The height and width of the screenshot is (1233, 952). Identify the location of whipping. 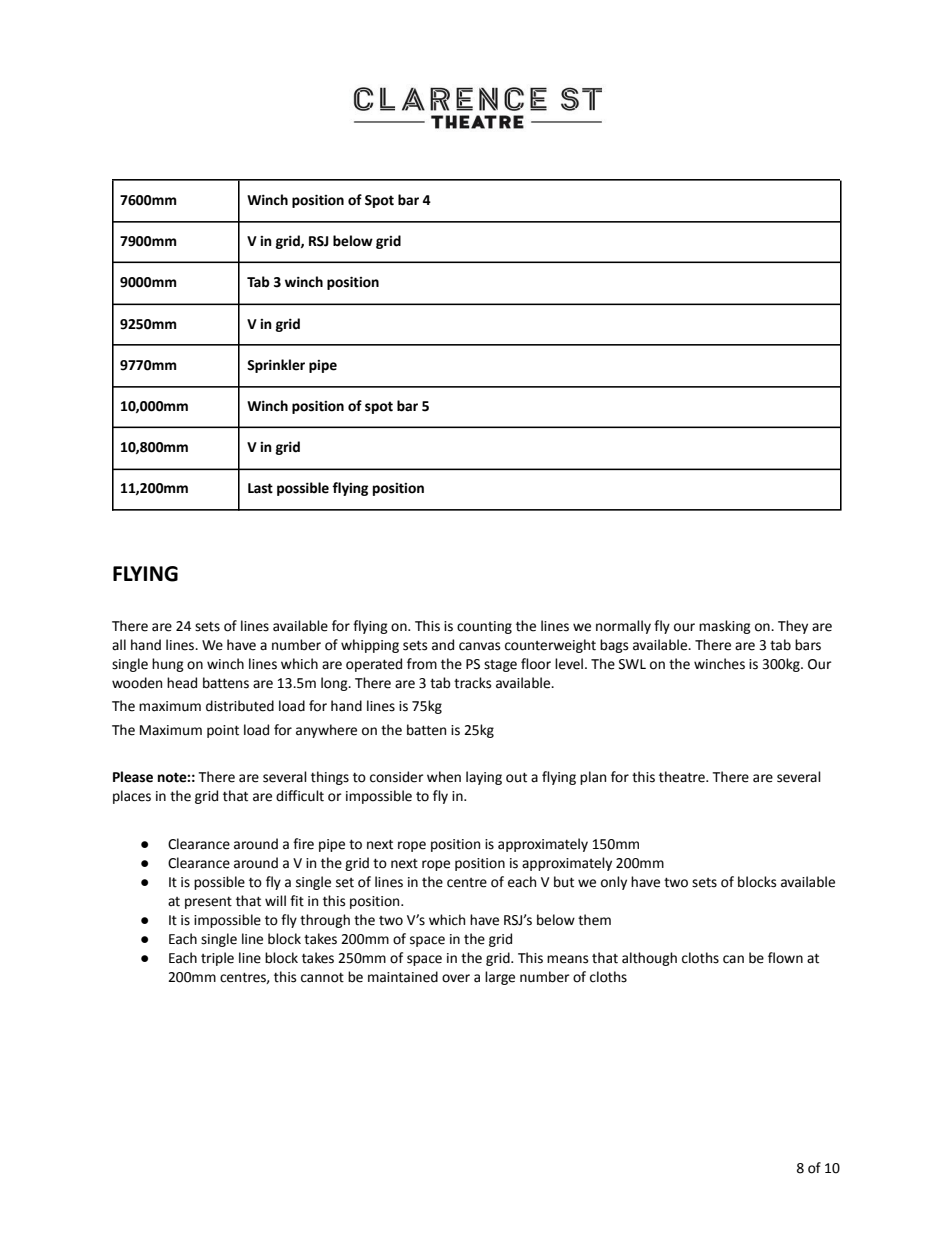
(370, 646).
